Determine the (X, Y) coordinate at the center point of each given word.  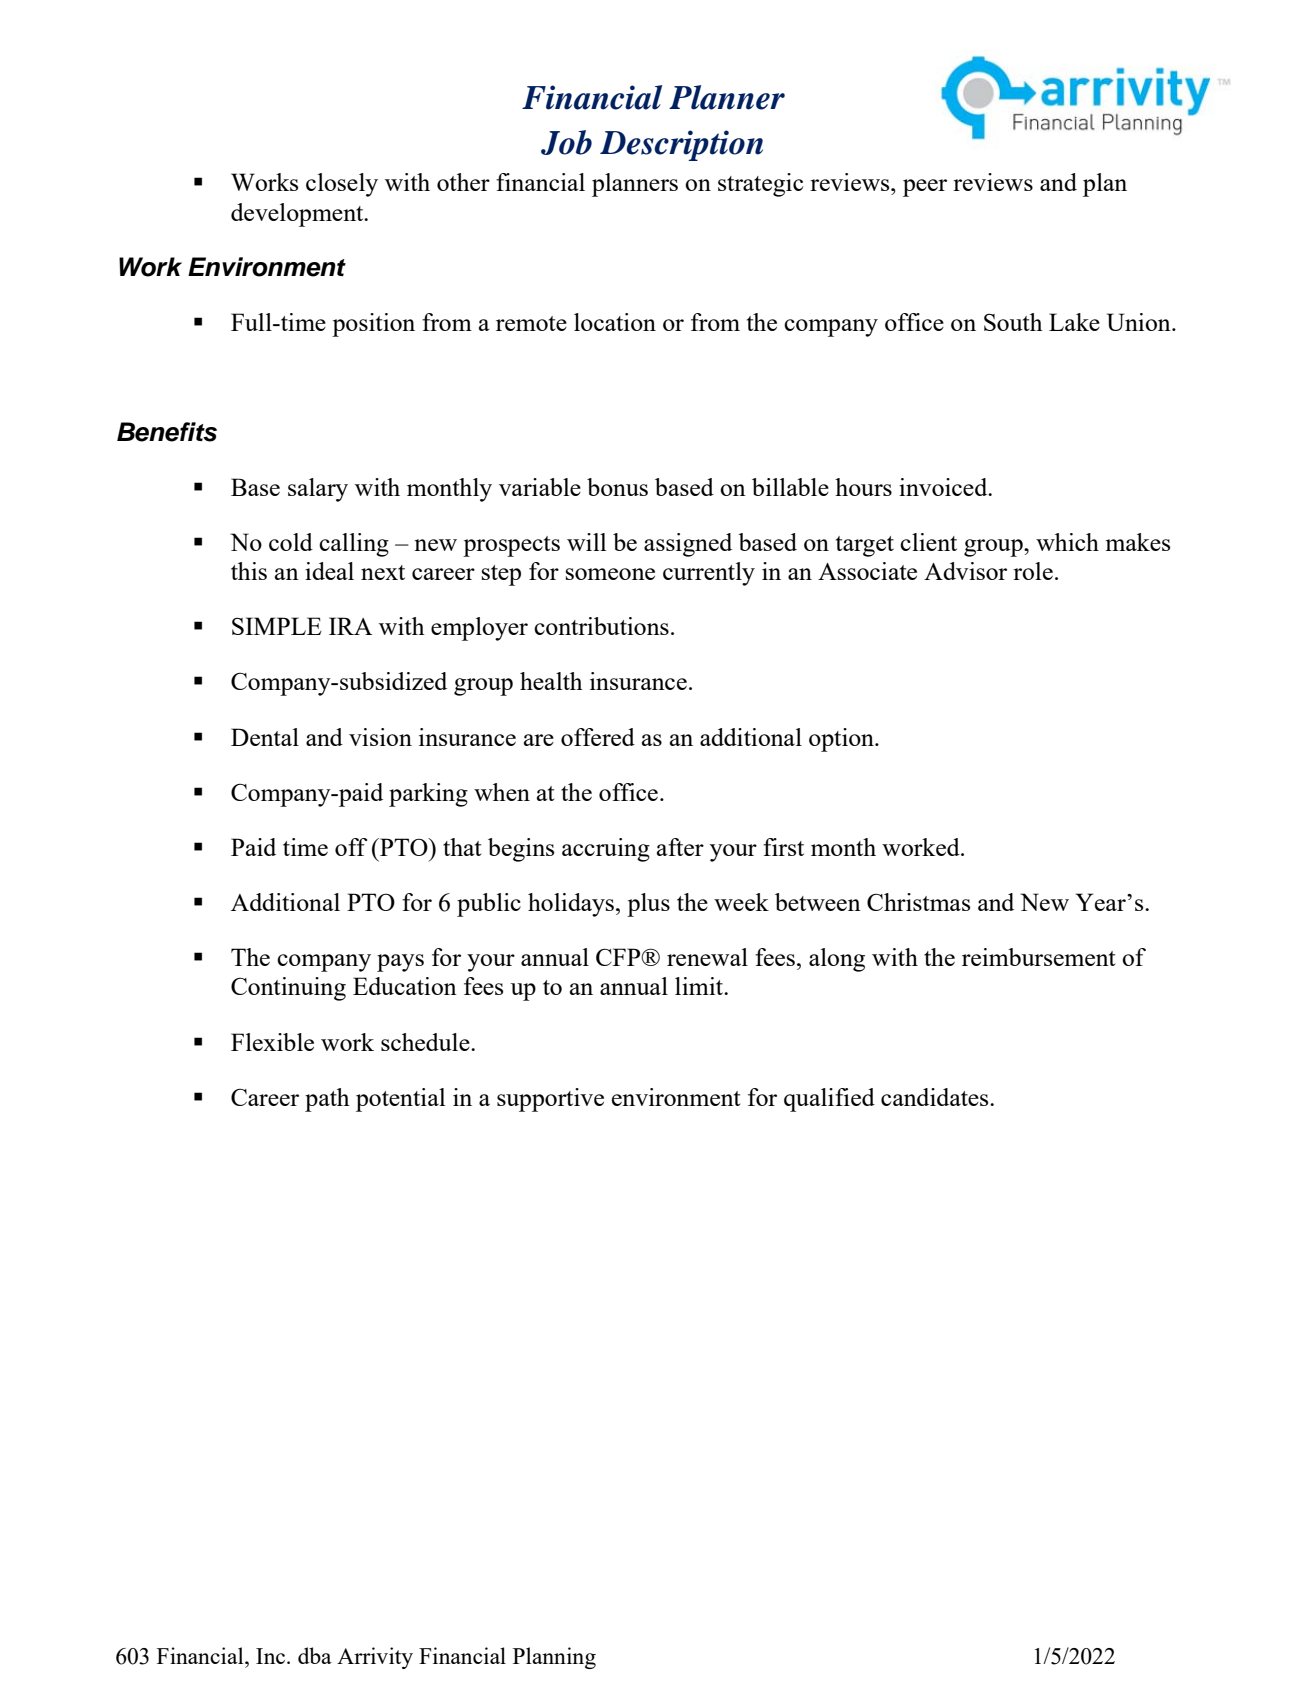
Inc (272, 1656)
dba (315, 1655)
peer (925, 188)
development (298, 215)
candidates (936, 1097)
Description (681, 145)
